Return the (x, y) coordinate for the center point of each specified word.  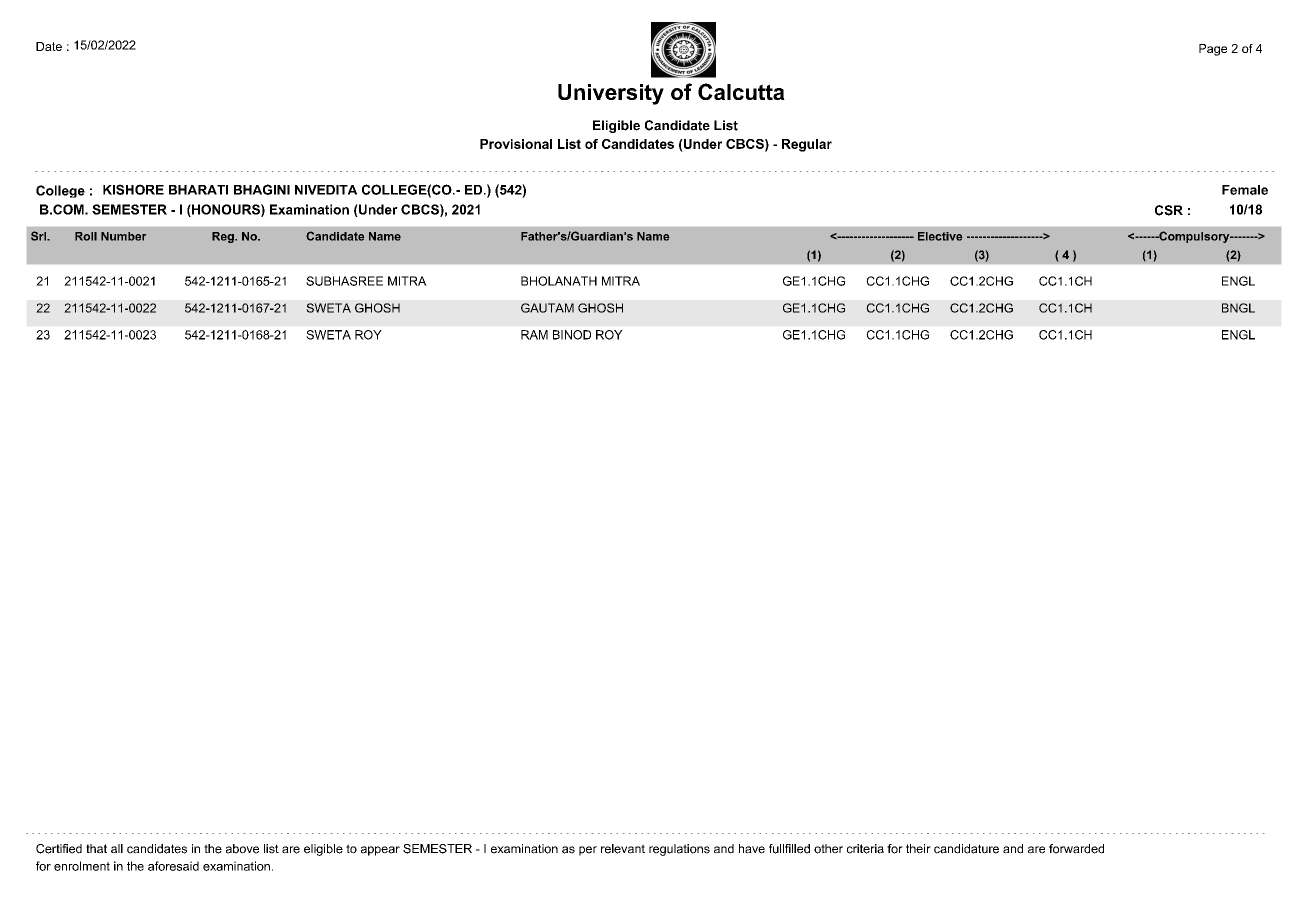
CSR (1169, 210)
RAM (534, 335)
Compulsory (1194, 237)
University (611, 94)
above (242, 849)
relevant (623, 849)
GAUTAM (547, 308)
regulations (679, 850)
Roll (86, 236)
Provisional (516, 144)
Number (123, 236)
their (918, 849)
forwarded (1076, 849)
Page (1213, 50)
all (117, 849)
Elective (940, 236)
